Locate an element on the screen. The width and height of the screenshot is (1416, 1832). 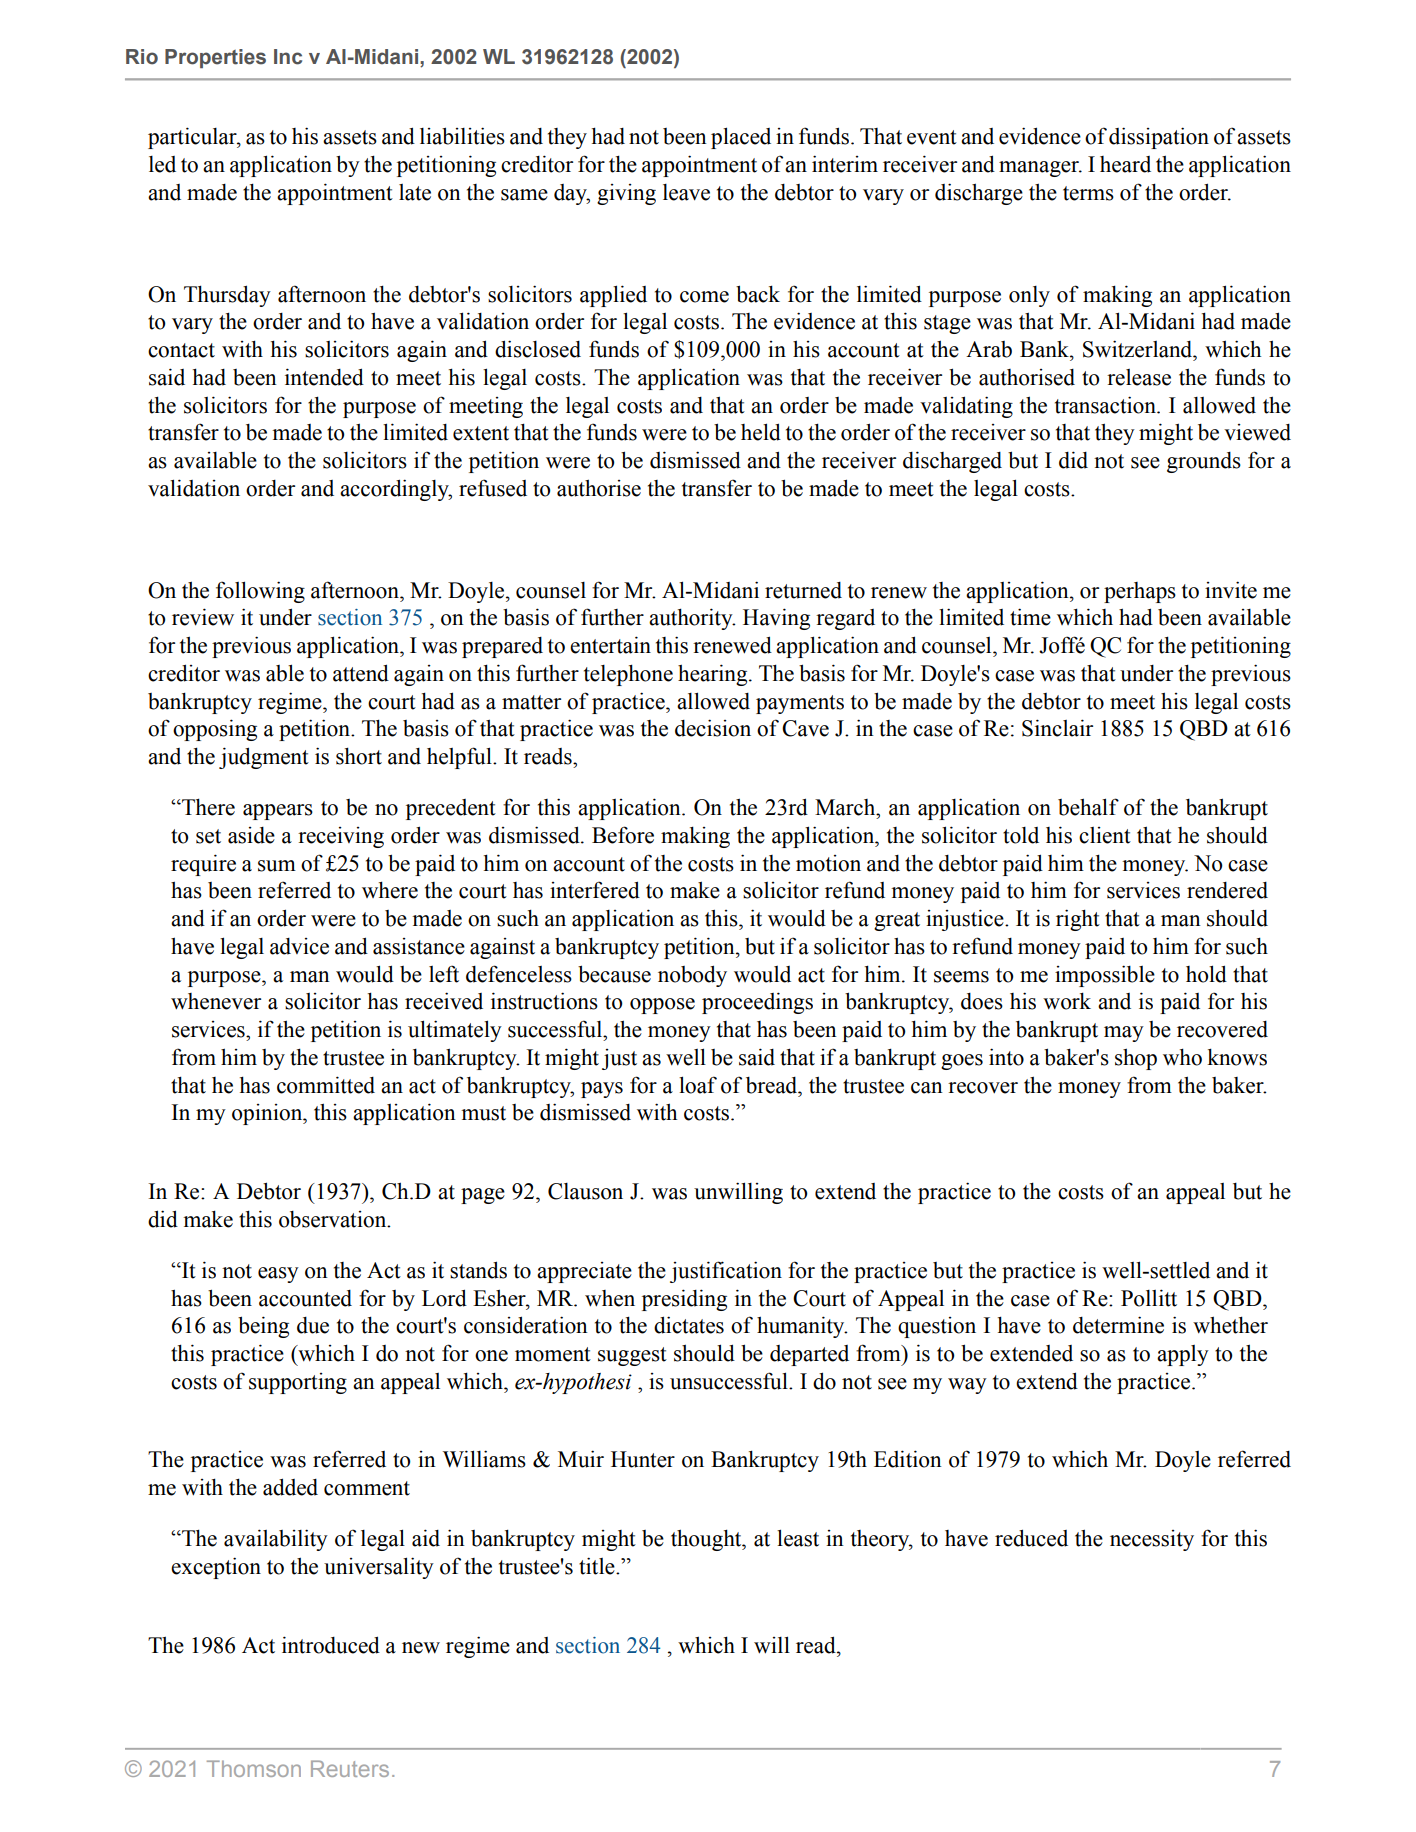
shop is located at coordinates (1136, 1059).
